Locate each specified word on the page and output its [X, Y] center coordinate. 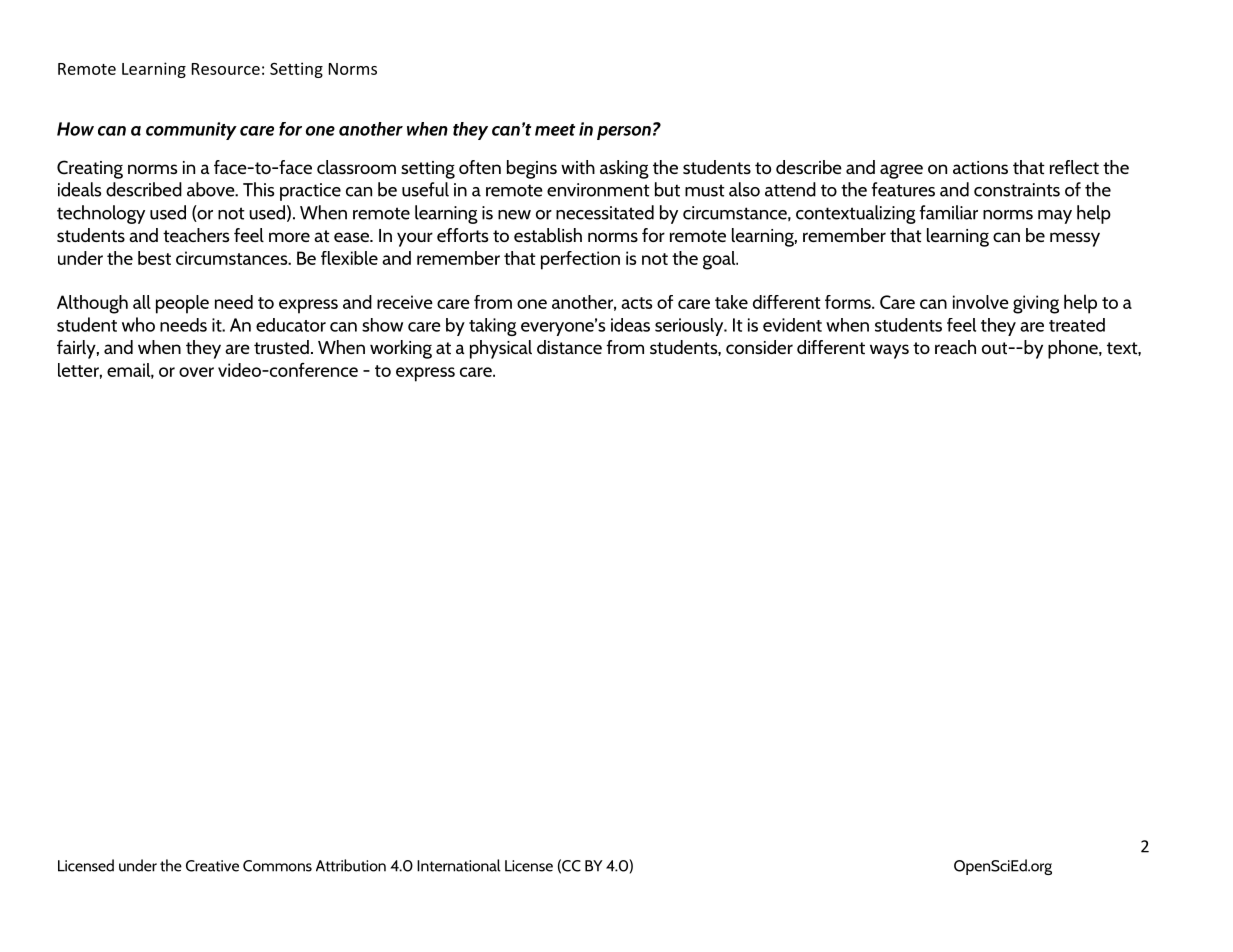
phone [1074, 349]
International [459, 865]
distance [569, 347]
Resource [226, 69]
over [196, 372]
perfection [580, 260]
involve [981, 302]
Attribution [351, 865]
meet [555, 130]
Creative [212, 866]
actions [980, 167]
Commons [277, 866]
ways [889, 351]
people [182, 304]
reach [955, 347]
